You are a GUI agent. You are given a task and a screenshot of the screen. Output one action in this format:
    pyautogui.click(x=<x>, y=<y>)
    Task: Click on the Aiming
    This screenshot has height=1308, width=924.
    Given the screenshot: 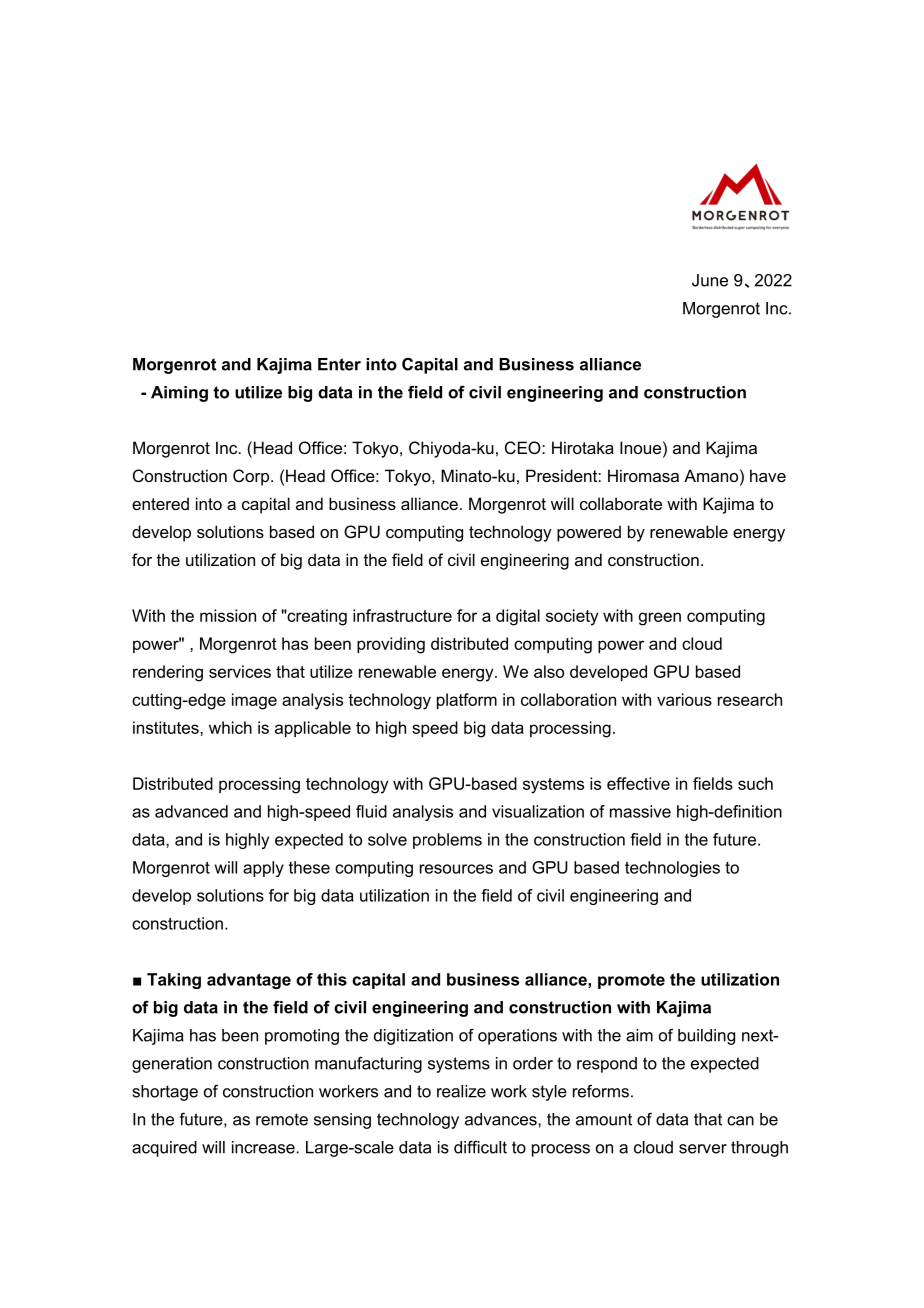 What is the action you would take?
    pyautogui.click(x=179, y=394)
